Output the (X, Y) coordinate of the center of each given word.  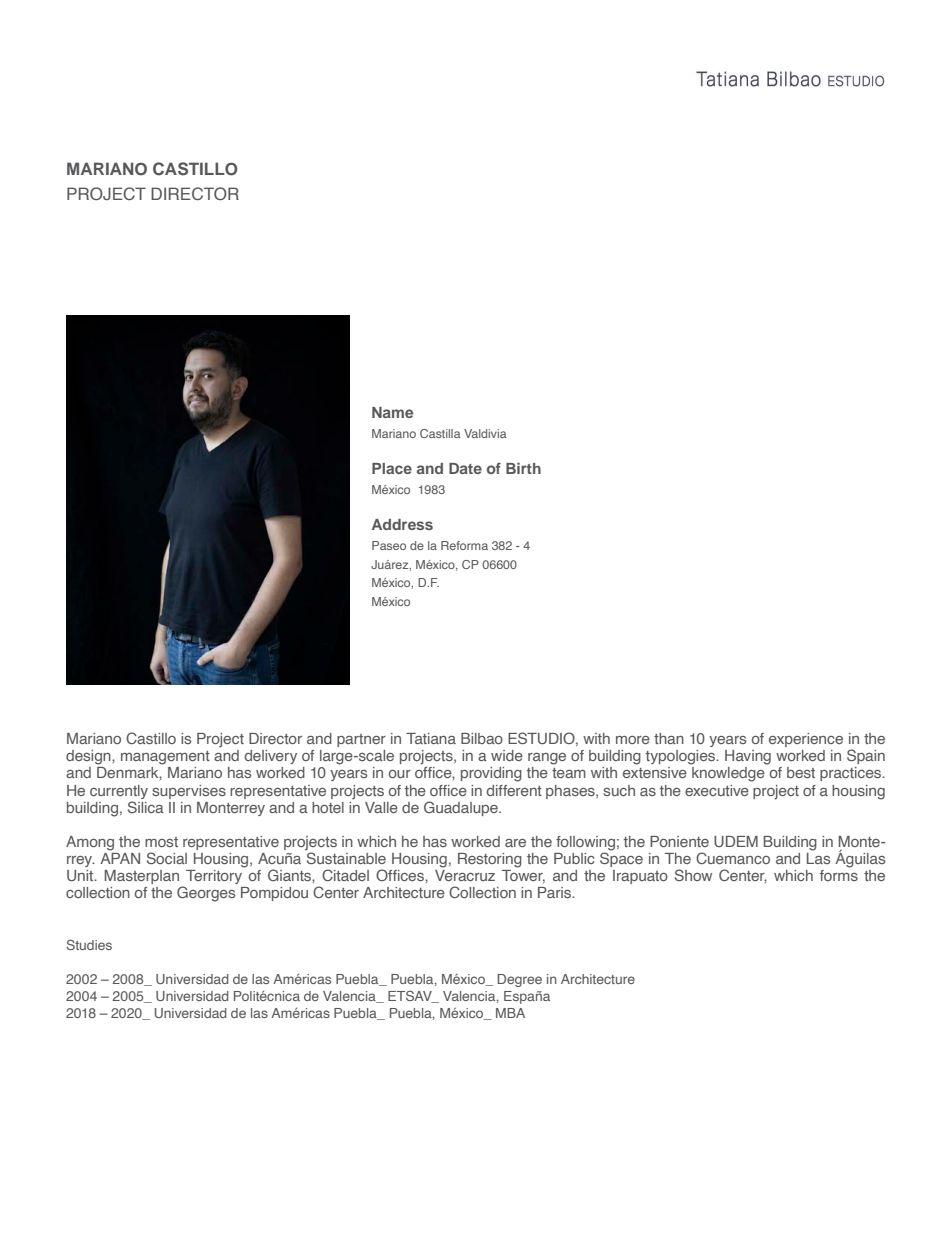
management (165, 758)
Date (465, 468)
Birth (523, 468)
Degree (519, 980)
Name (392, 412)
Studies (89, 944)
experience (806, 740)
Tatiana (431, 738)
